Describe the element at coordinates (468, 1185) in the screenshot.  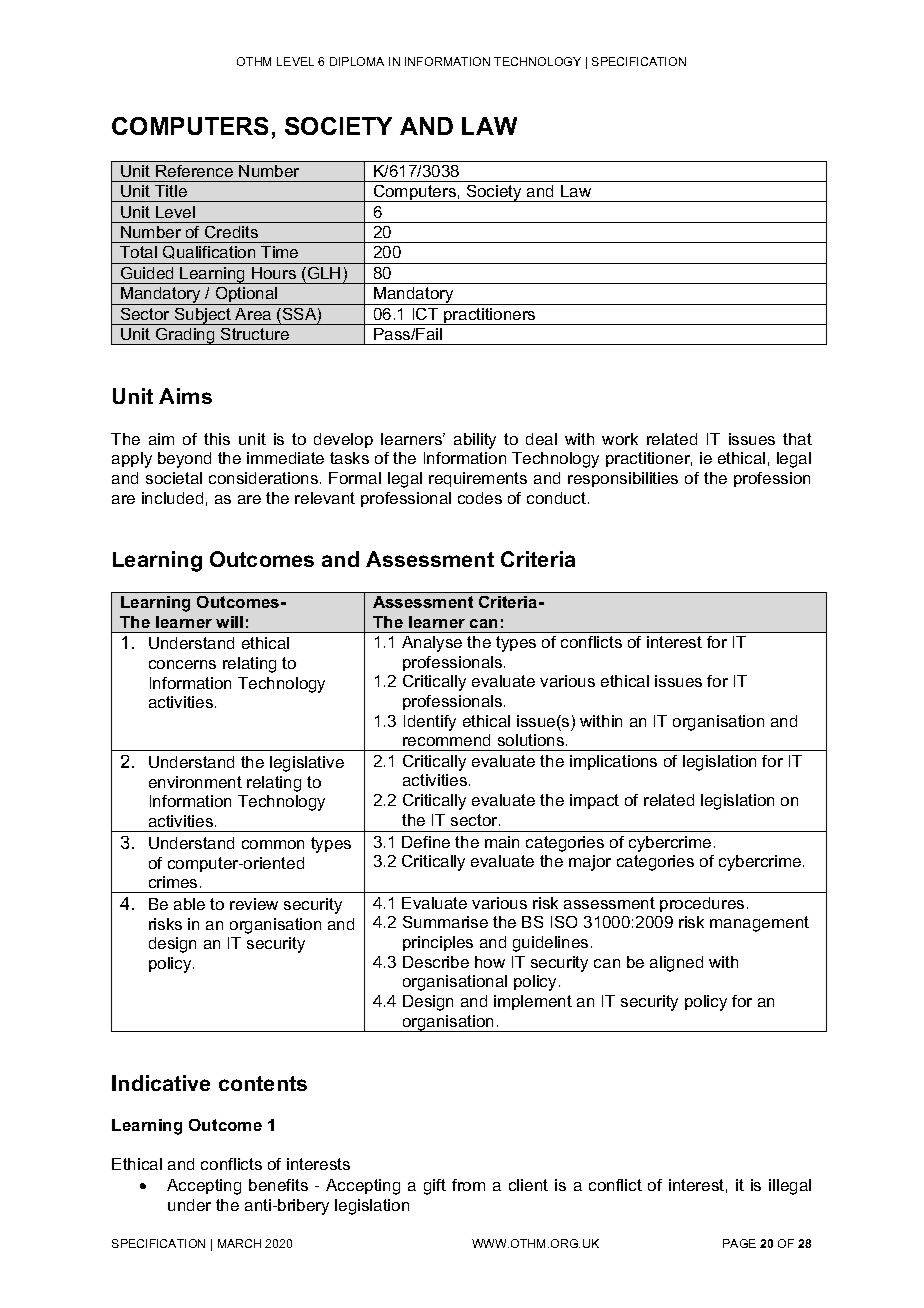
I see `from` at that location.
